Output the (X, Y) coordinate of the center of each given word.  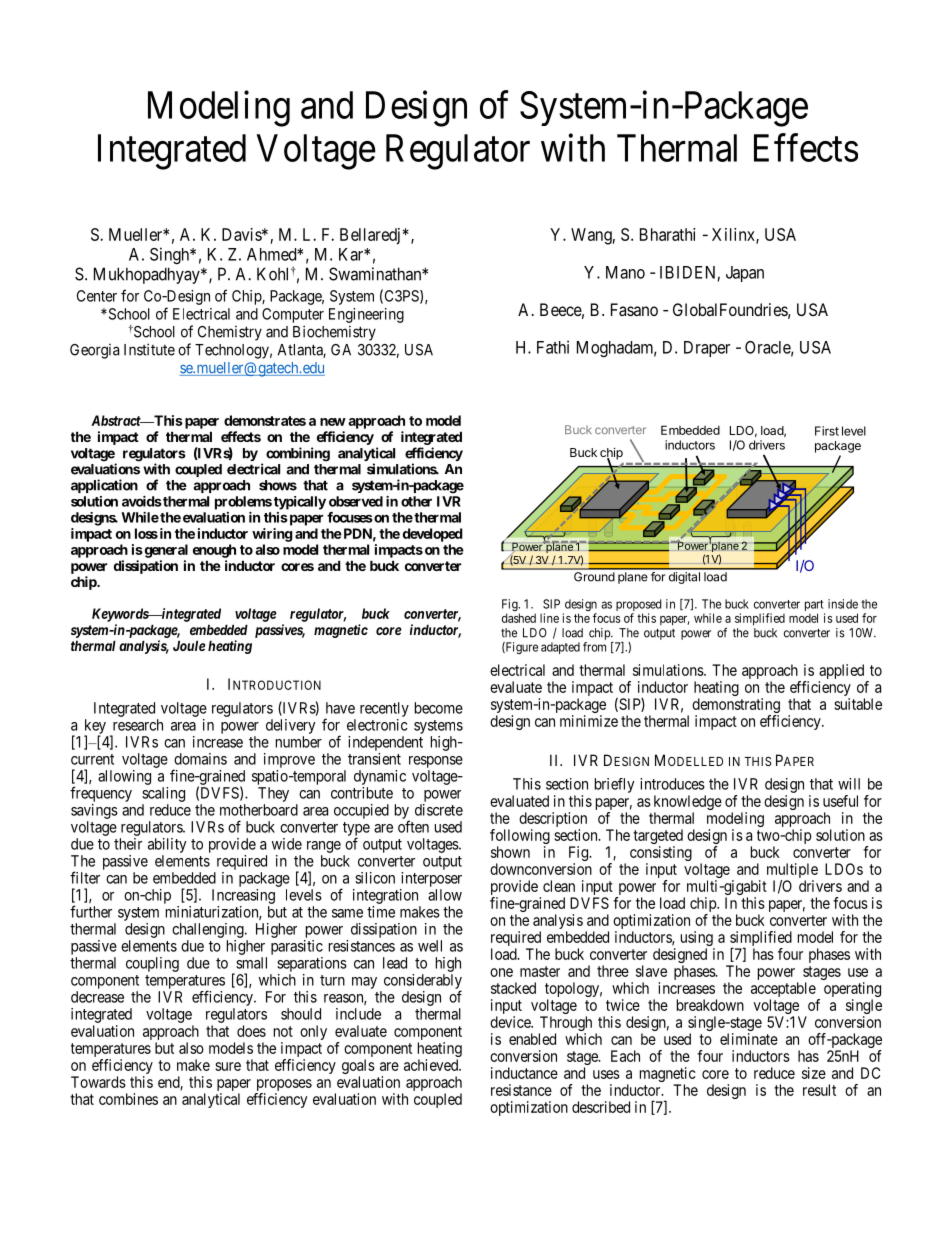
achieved (432, 1065)
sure (228, 1066)
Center (97, 296)
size (814, 1073)
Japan (745, 274)
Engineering (366, 315)
